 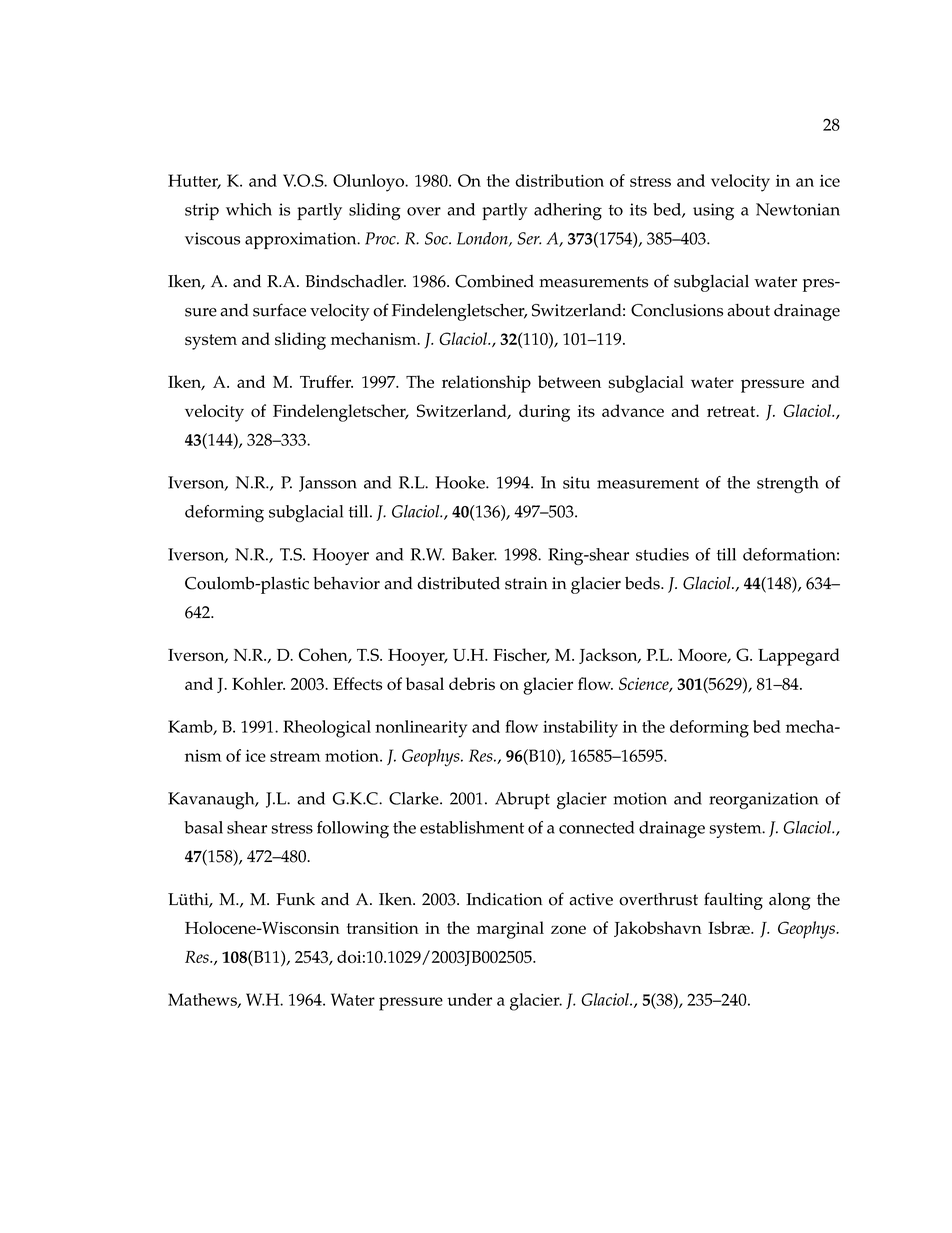 What do you see at coordinates (472, 683) in the screenshot?
I see `debris` at bounding box center [472, 683].
